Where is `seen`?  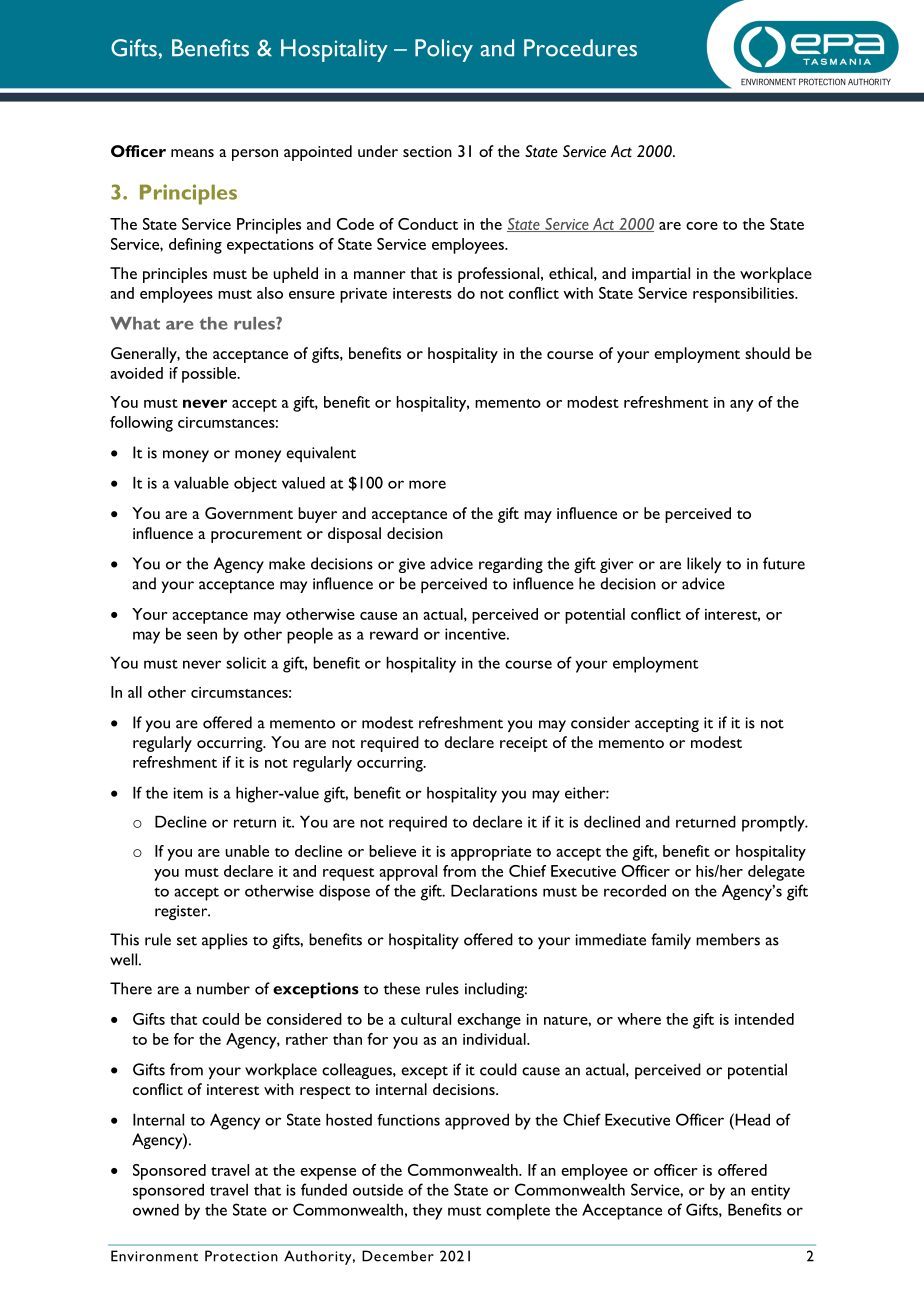 seen is located at coordinates (202, 635).
